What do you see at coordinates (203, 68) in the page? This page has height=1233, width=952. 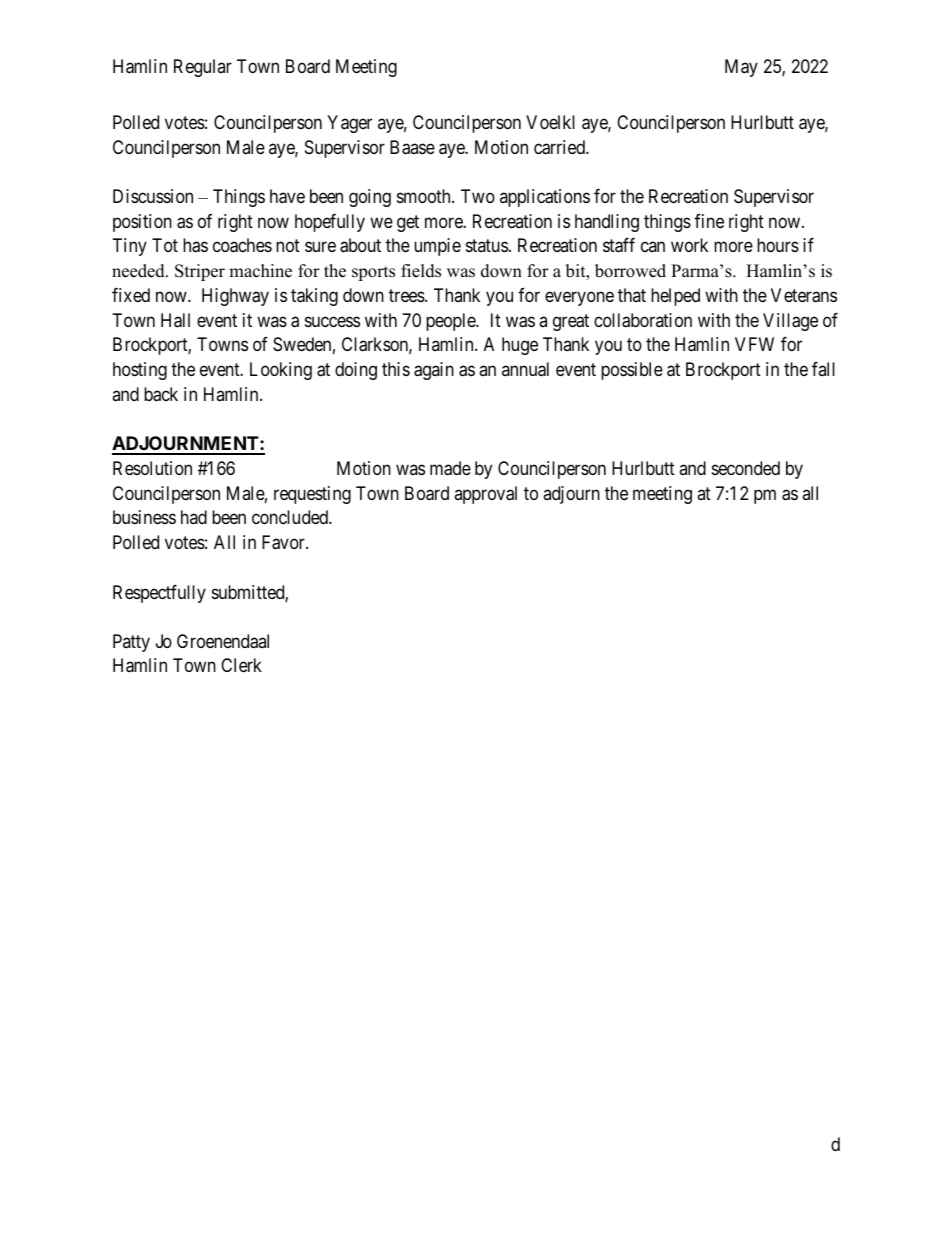 I see `Regular` at bounding box center [203, 68].
